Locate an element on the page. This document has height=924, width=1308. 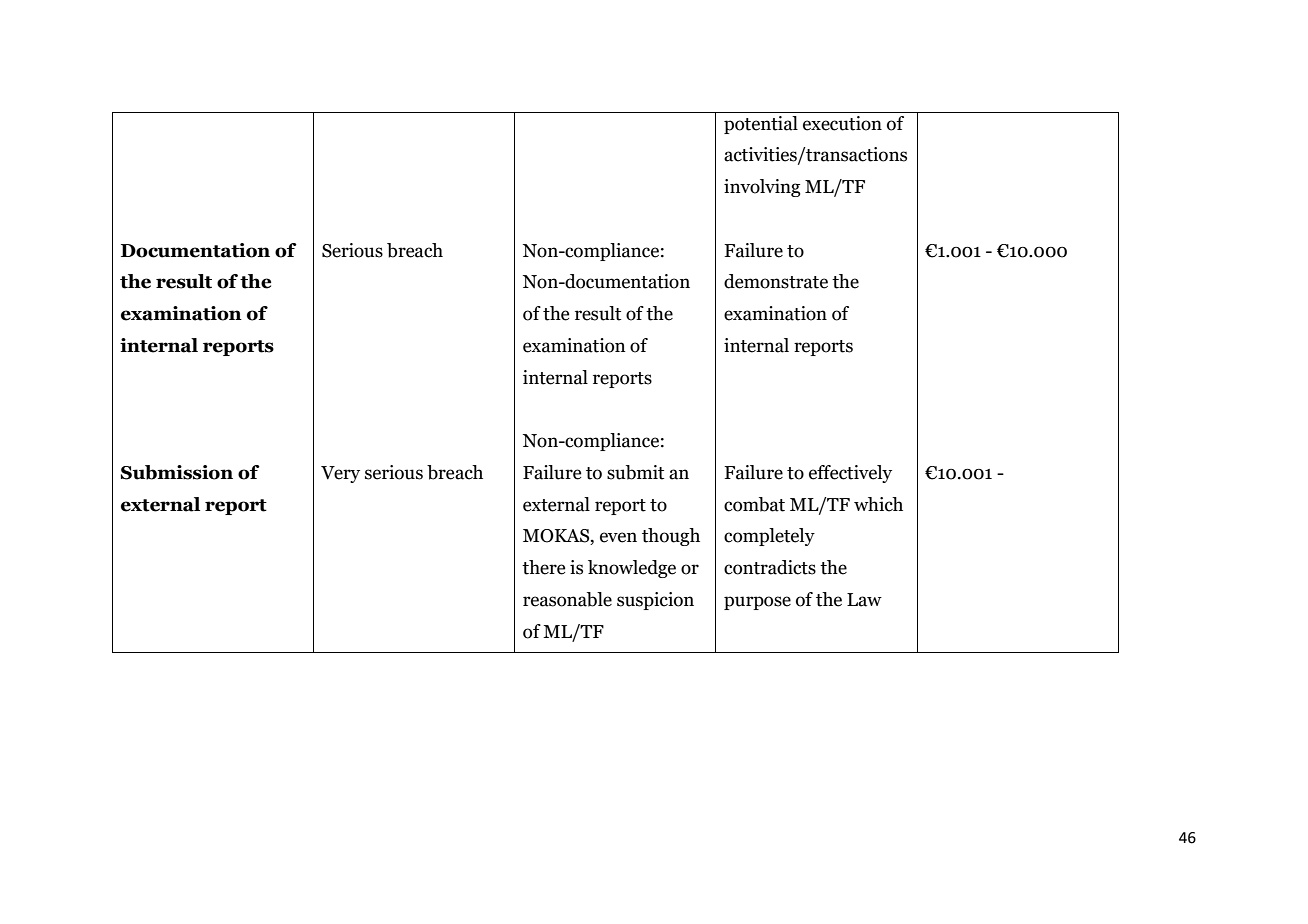
potential is located at coordinates (761, 125).
